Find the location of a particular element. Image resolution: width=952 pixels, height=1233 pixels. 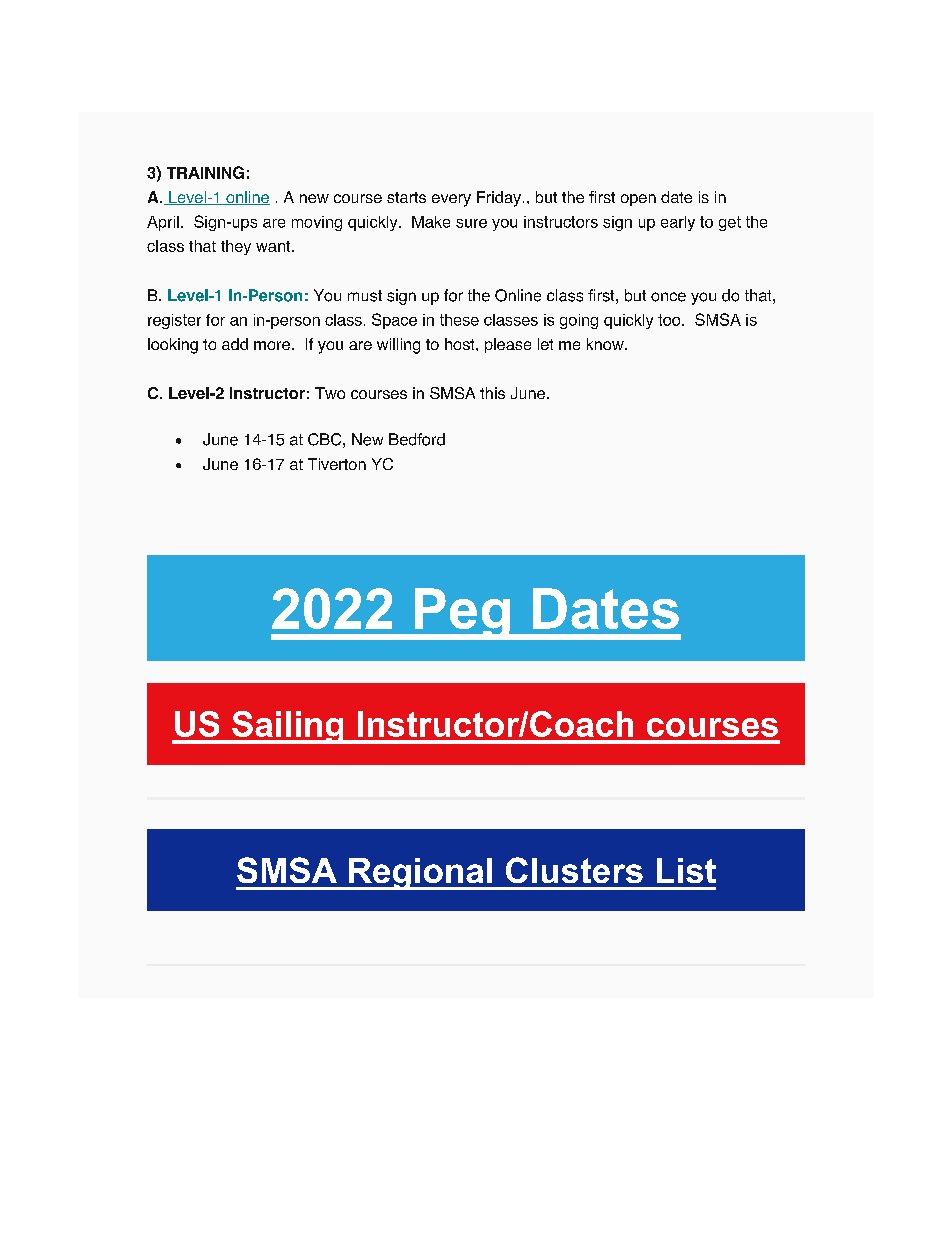

Clusters is located at coordinates (574, 870).
